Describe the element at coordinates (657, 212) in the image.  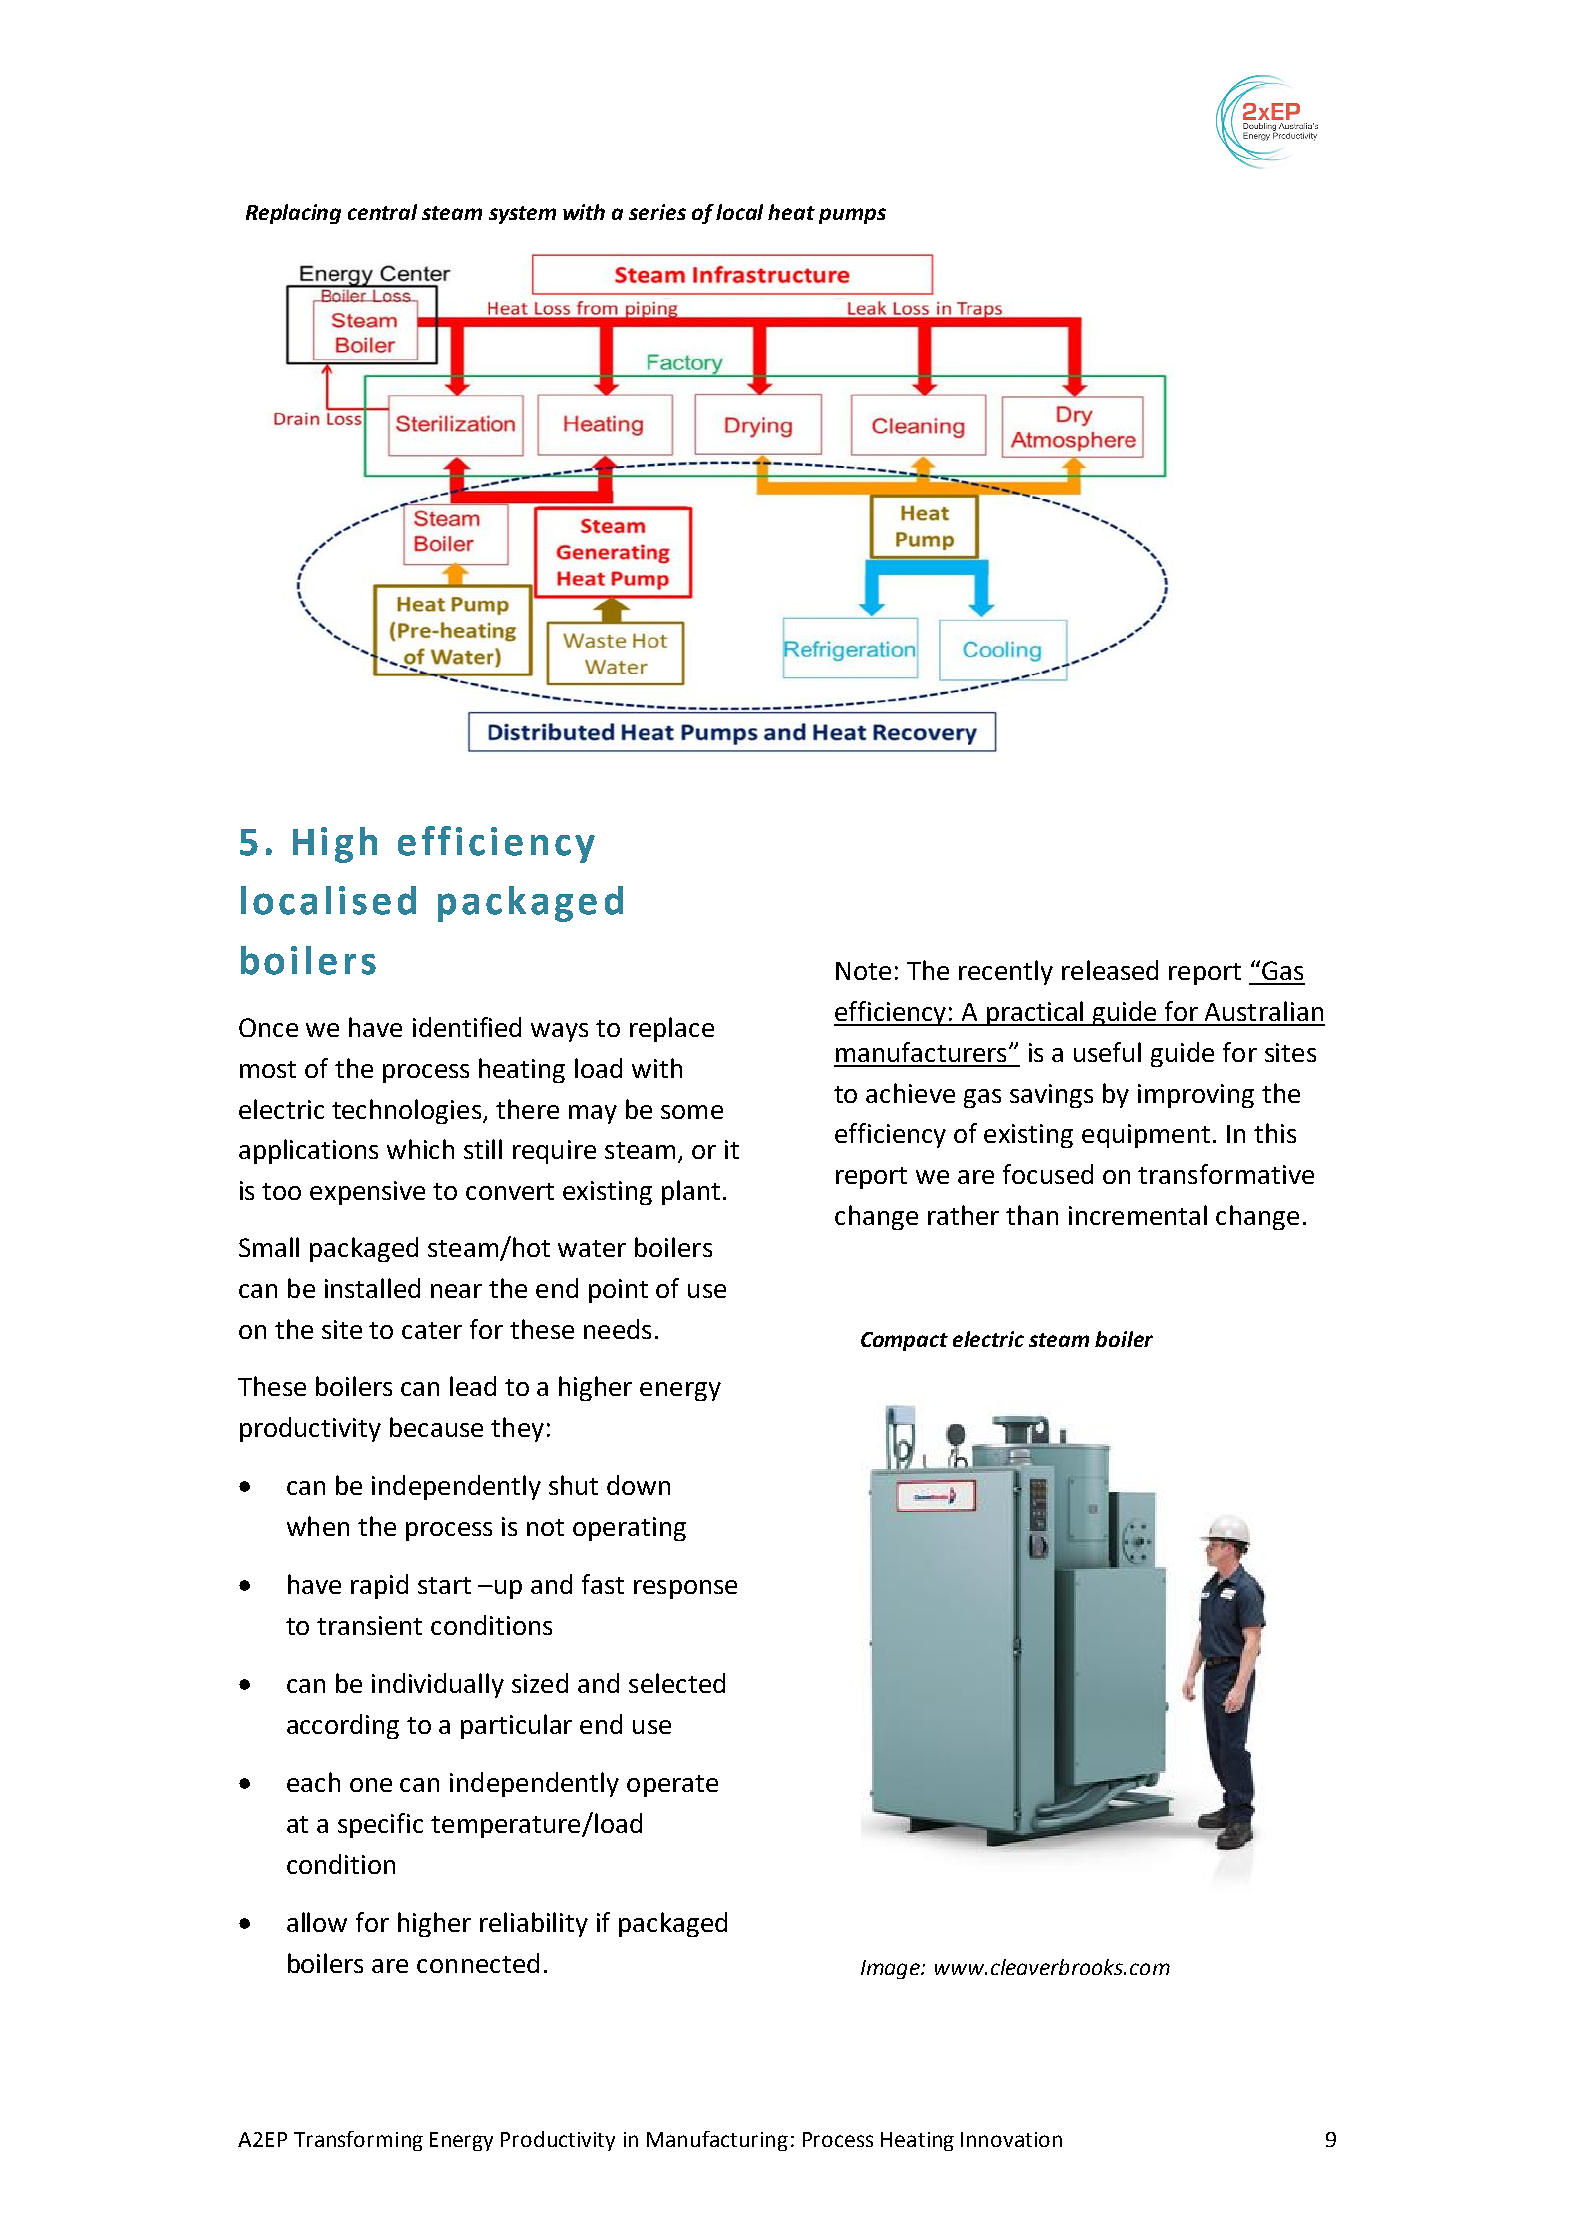
I see `series` at that location.
